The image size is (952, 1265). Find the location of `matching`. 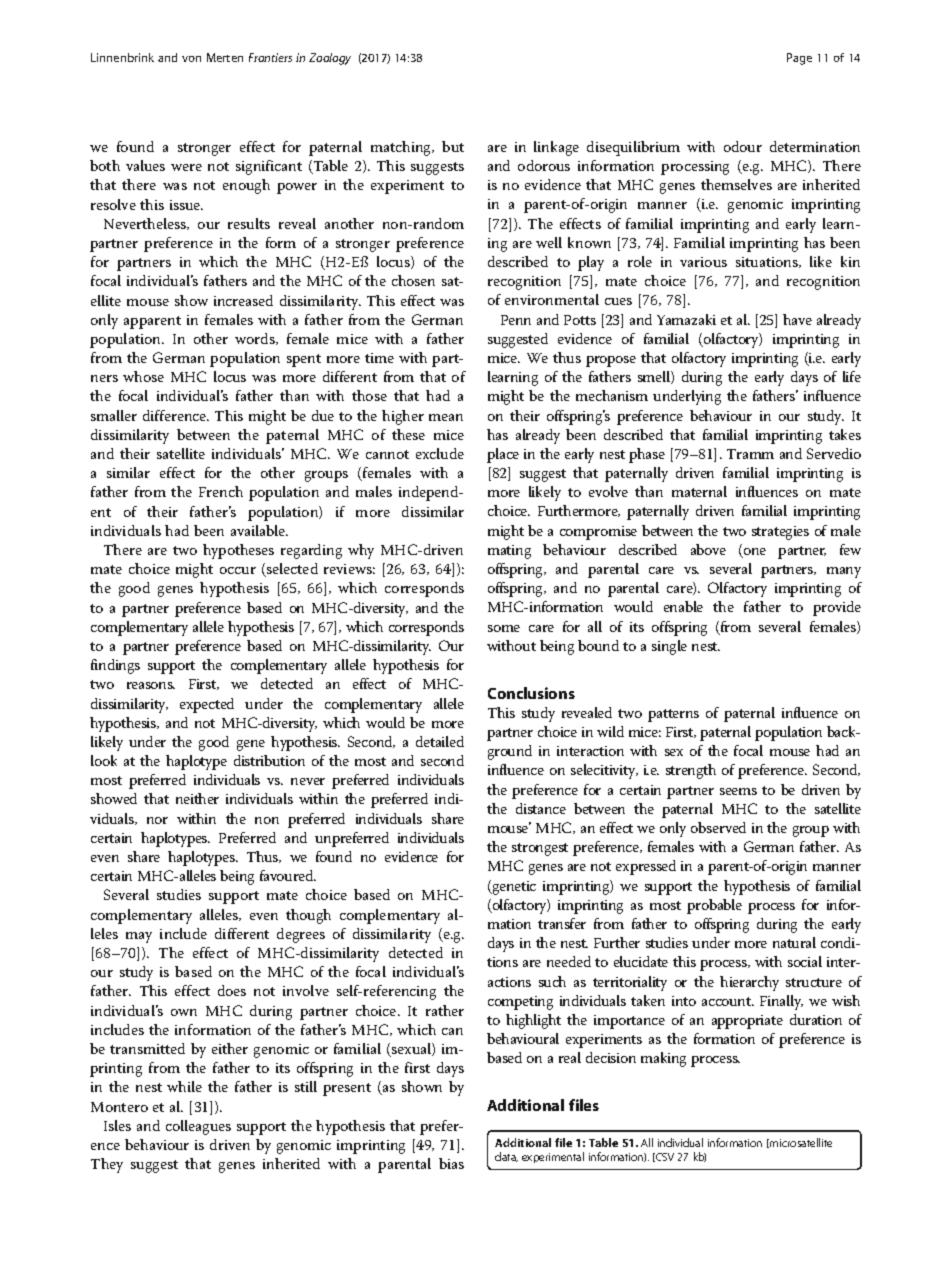

matching is located at coordinates (402, 148).
